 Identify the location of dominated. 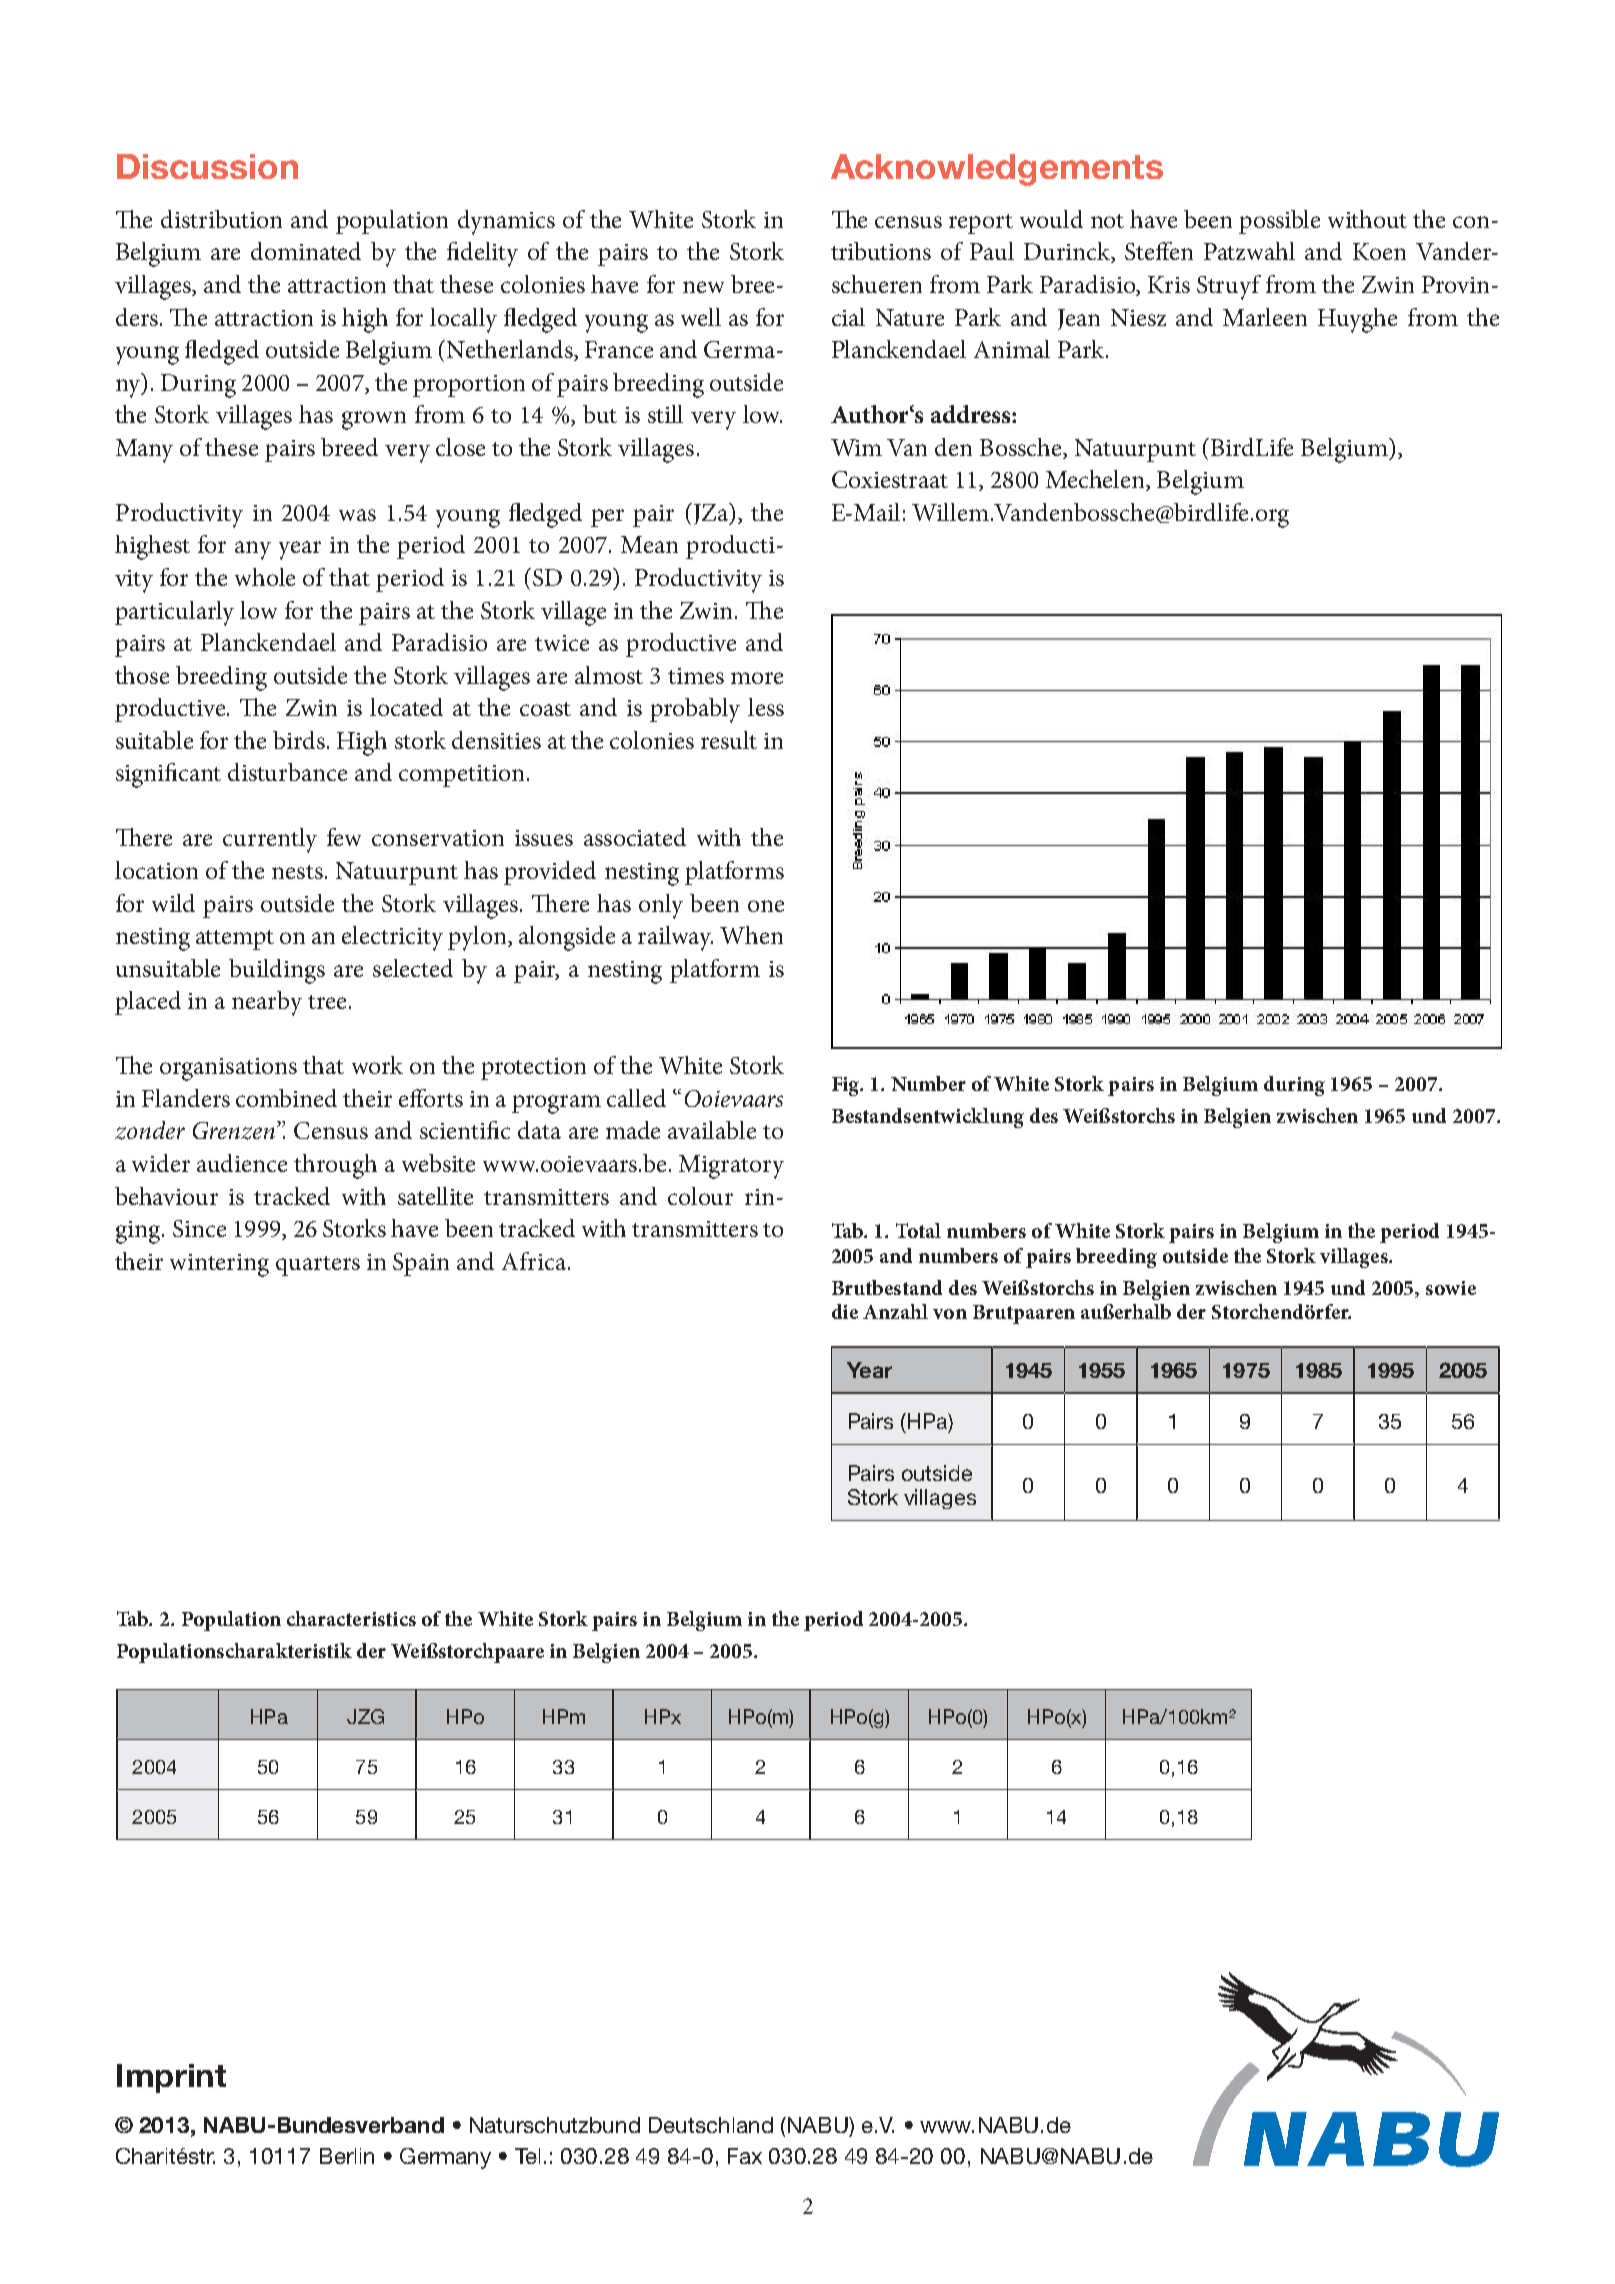
(306, 251).
